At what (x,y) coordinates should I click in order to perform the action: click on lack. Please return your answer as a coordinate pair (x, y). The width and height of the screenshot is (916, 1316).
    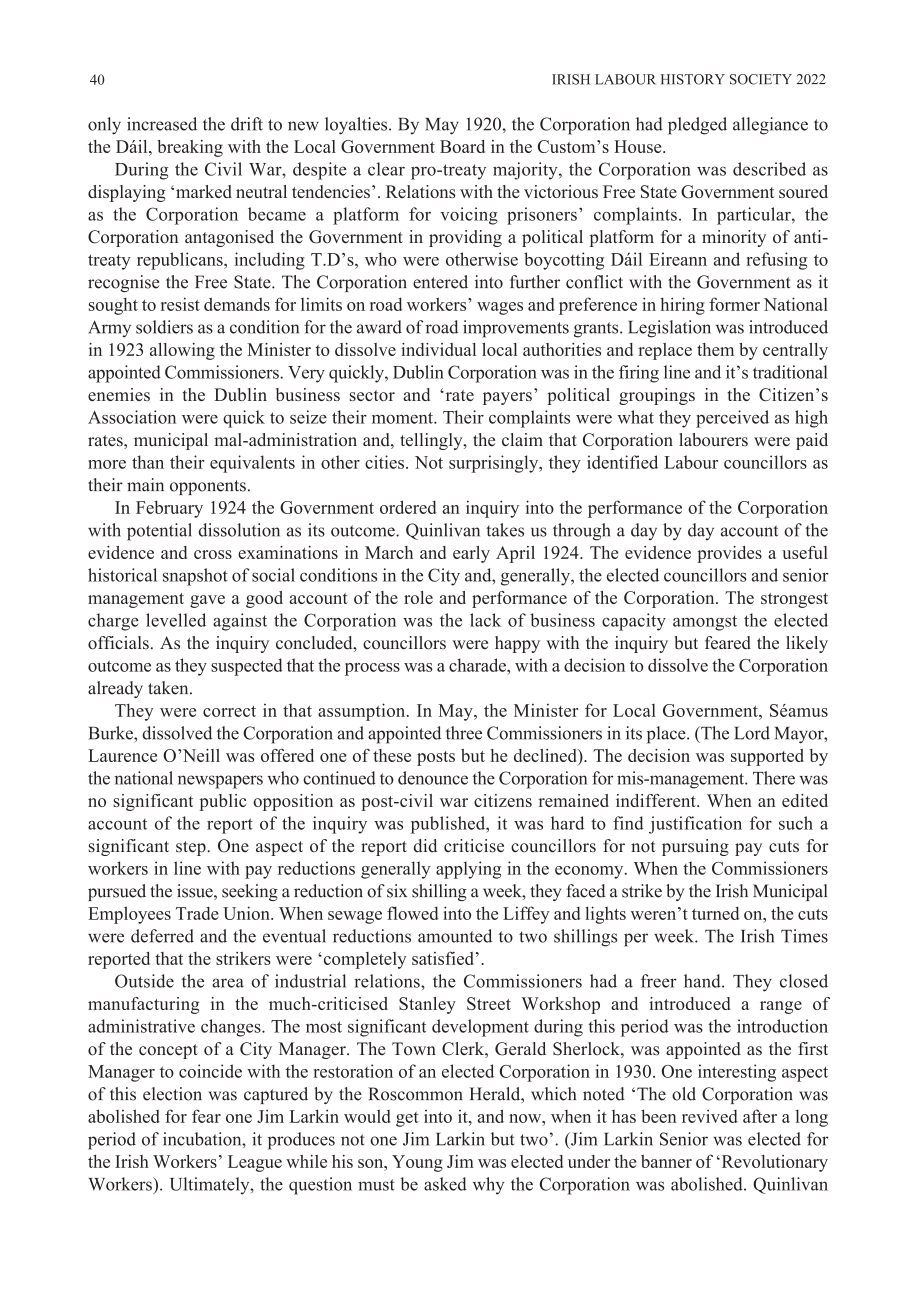
    Looking at the image, I should click on (485, 620).
